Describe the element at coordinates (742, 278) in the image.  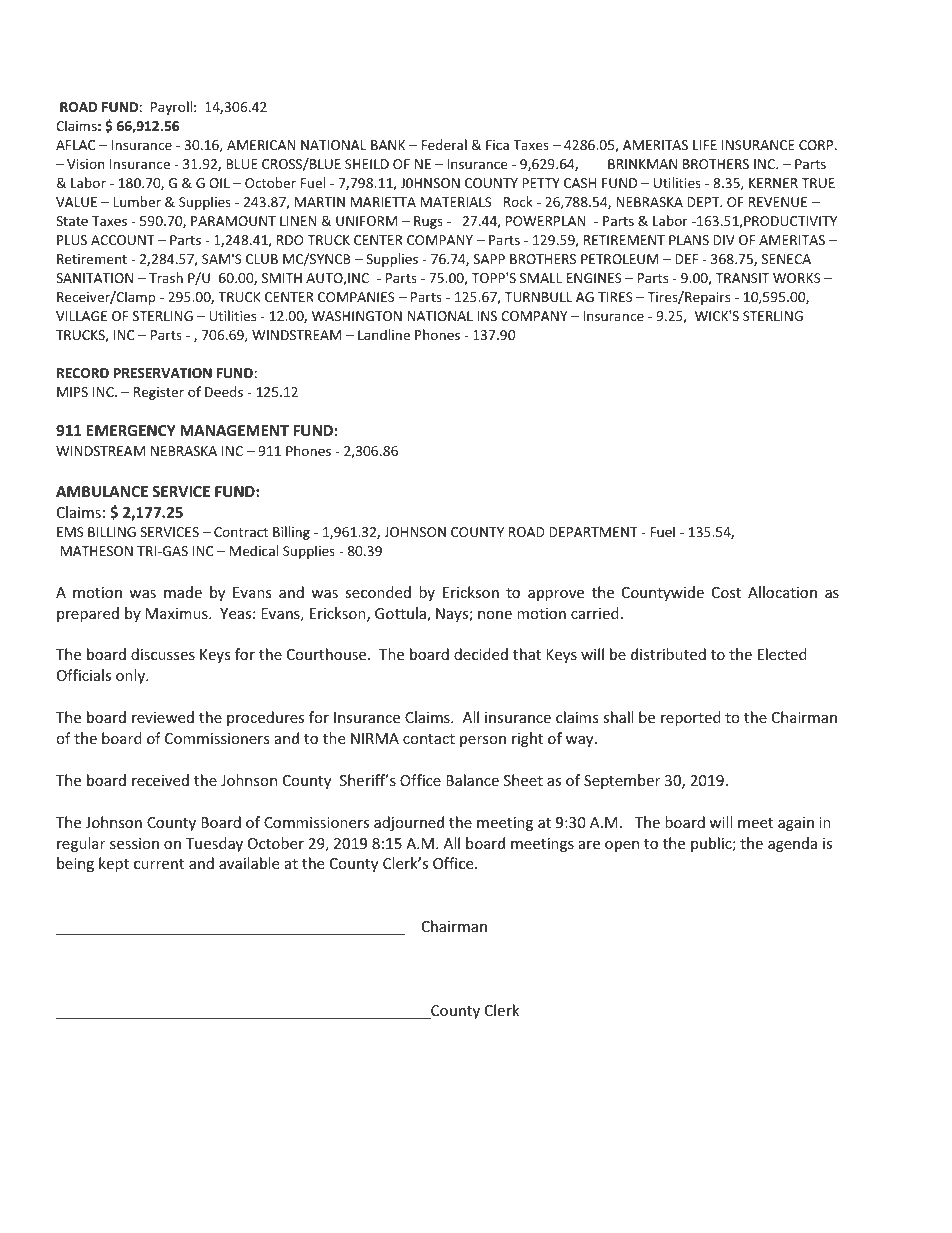
I see `TRANSIT` at that location.
